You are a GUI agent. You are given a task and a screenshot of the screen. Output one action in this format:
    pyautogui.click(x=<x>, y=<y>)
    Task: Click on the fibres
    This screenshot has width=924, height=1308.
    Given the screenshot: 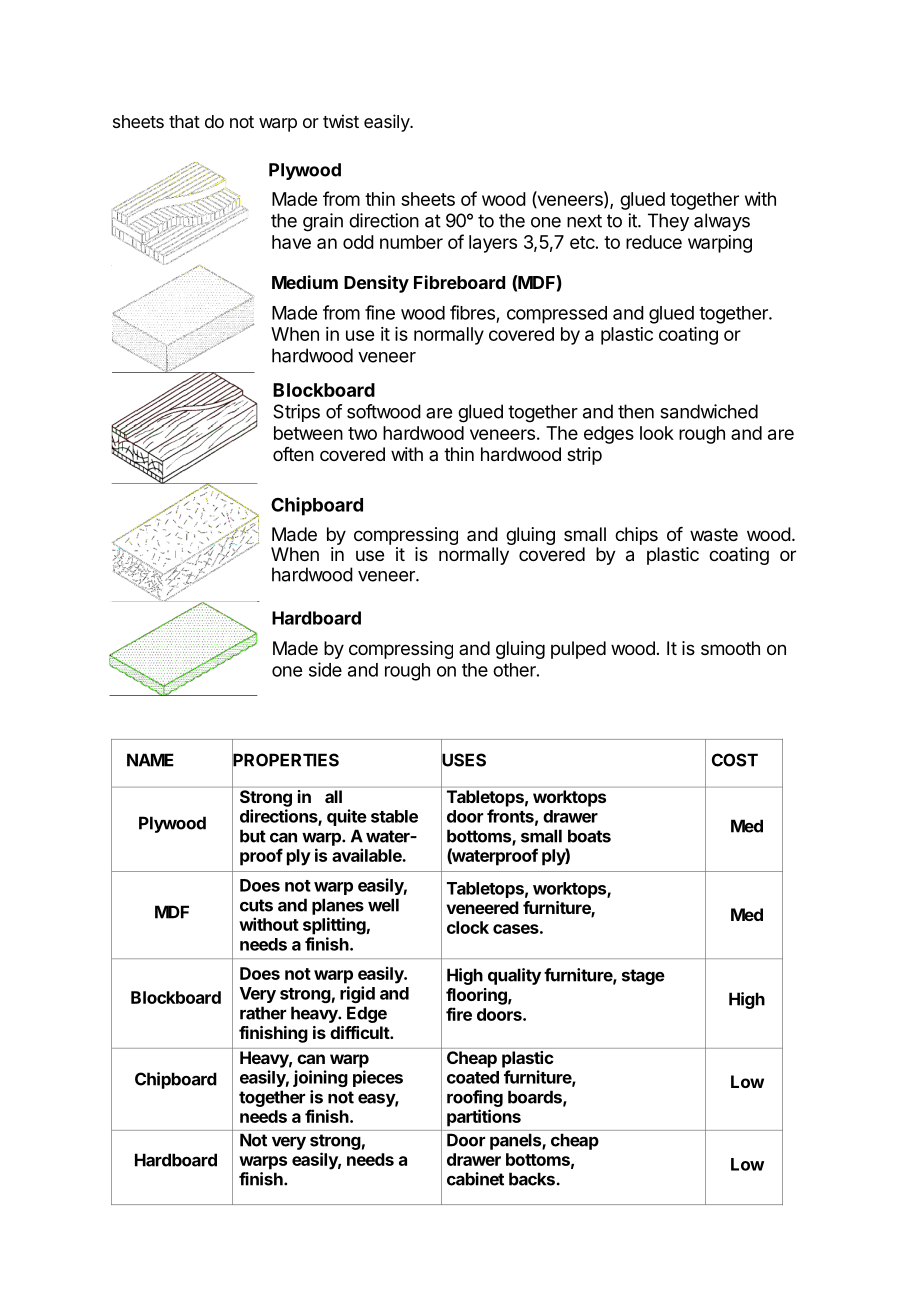 What is the action you would take?
    pyautogui.click(x=472, y=312)
